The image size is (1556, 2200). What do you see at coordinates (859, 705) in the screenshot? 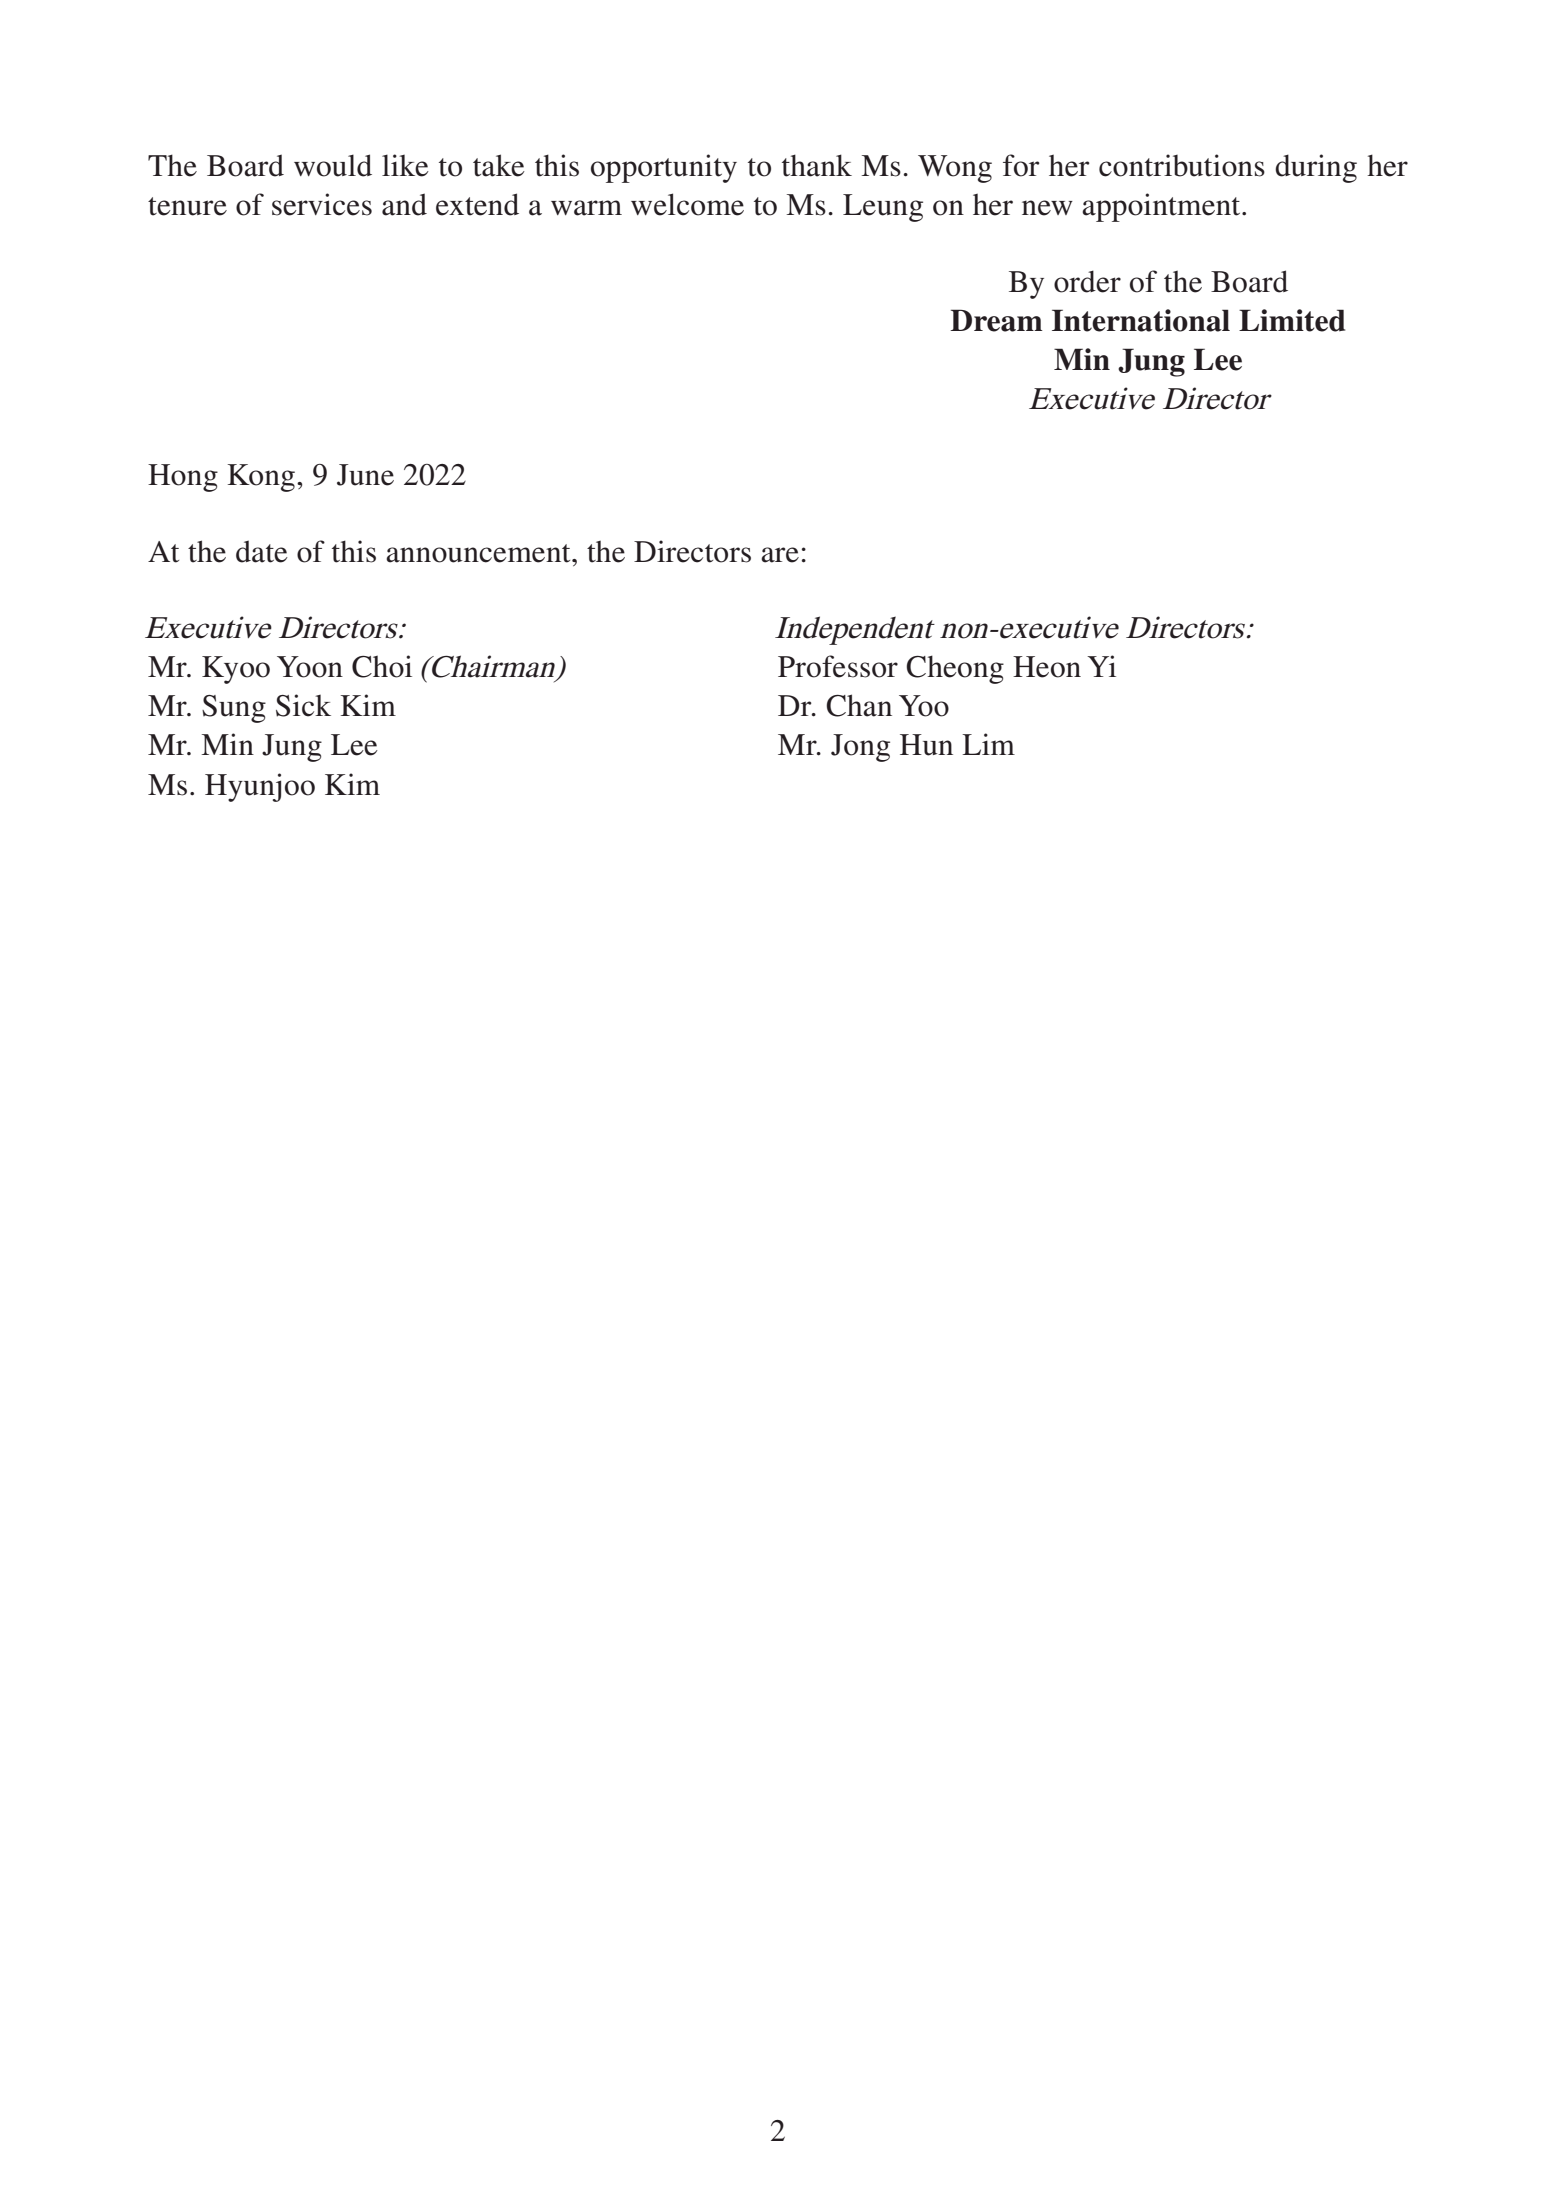
I see `Chan` at bounding box center [859, 705].
